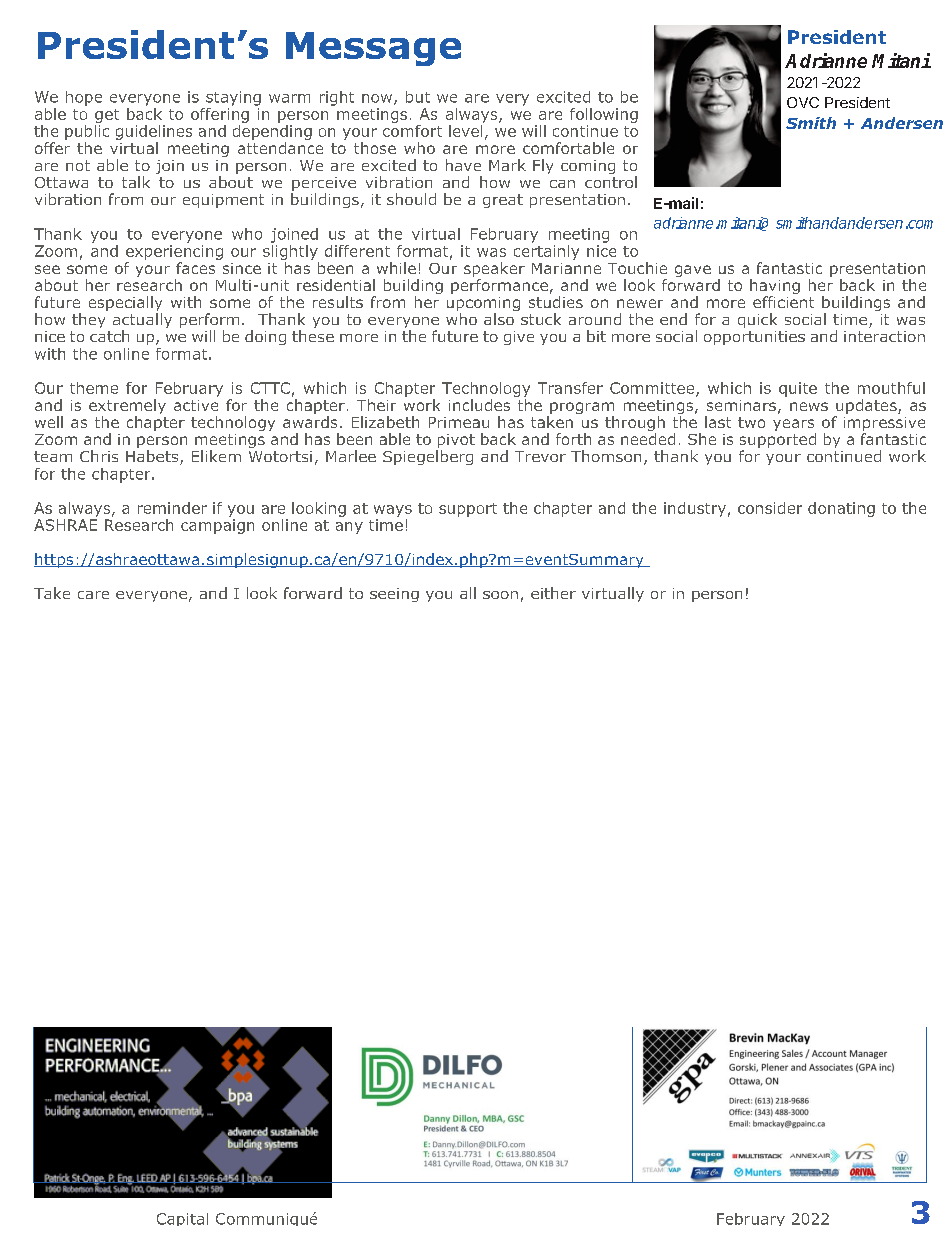  Describe the element at coordinates (798, 389) in the image. I see `quite` at that location.
